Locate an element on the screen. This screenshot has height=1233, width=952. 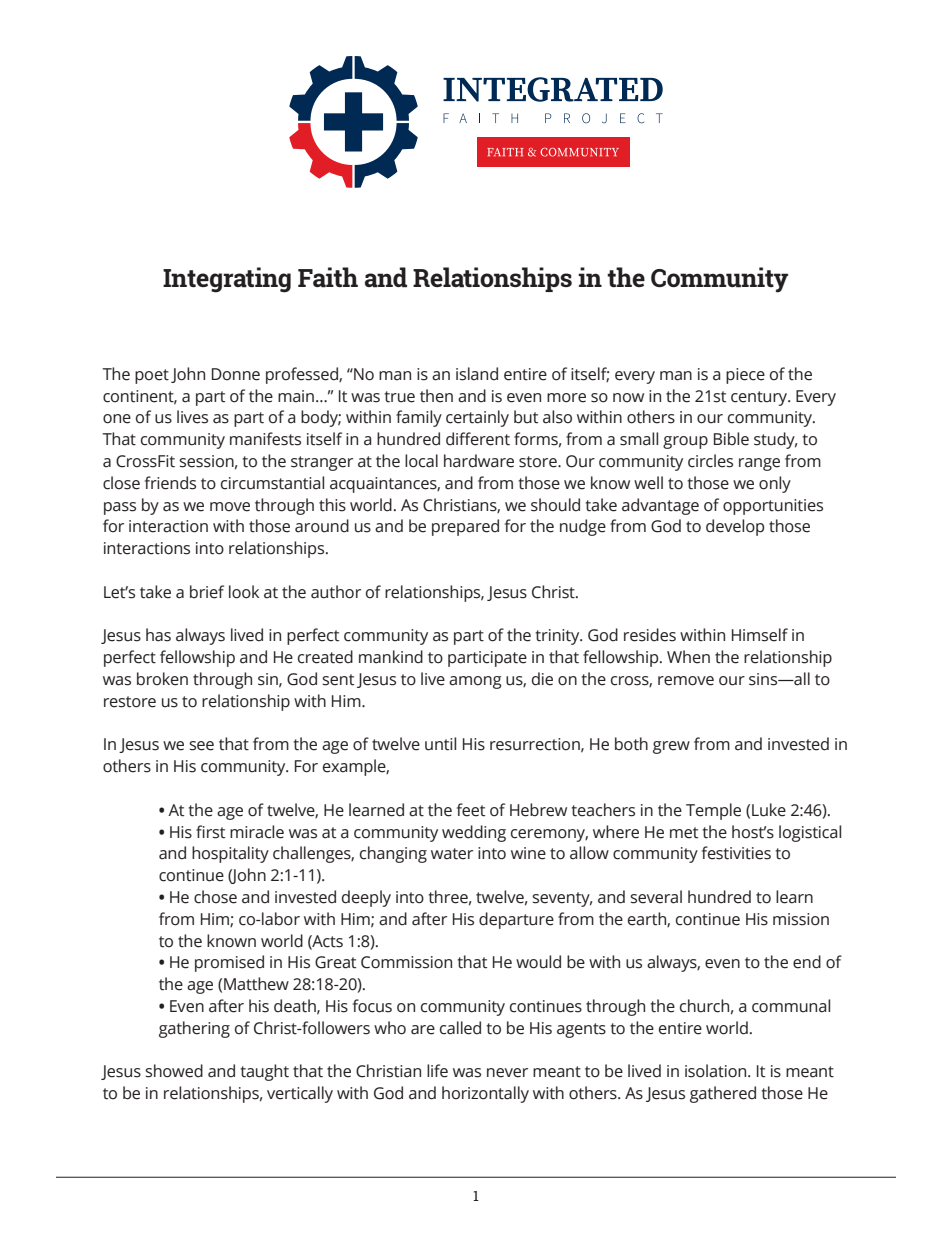
broken is located at coordinates (162, 679).
